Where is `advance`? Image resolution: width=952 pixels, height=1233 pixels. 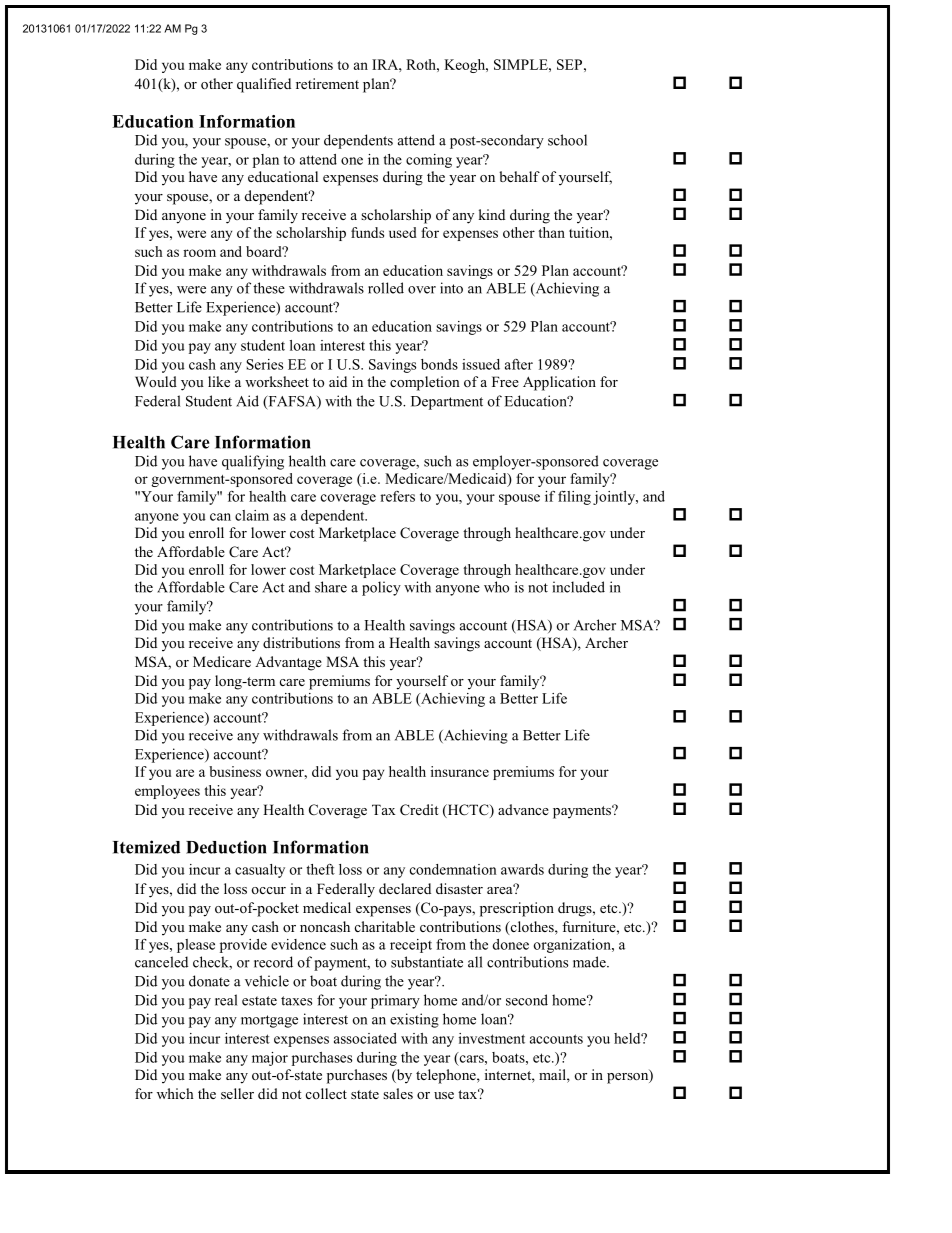
advance is located at coordinates (523, 809).
